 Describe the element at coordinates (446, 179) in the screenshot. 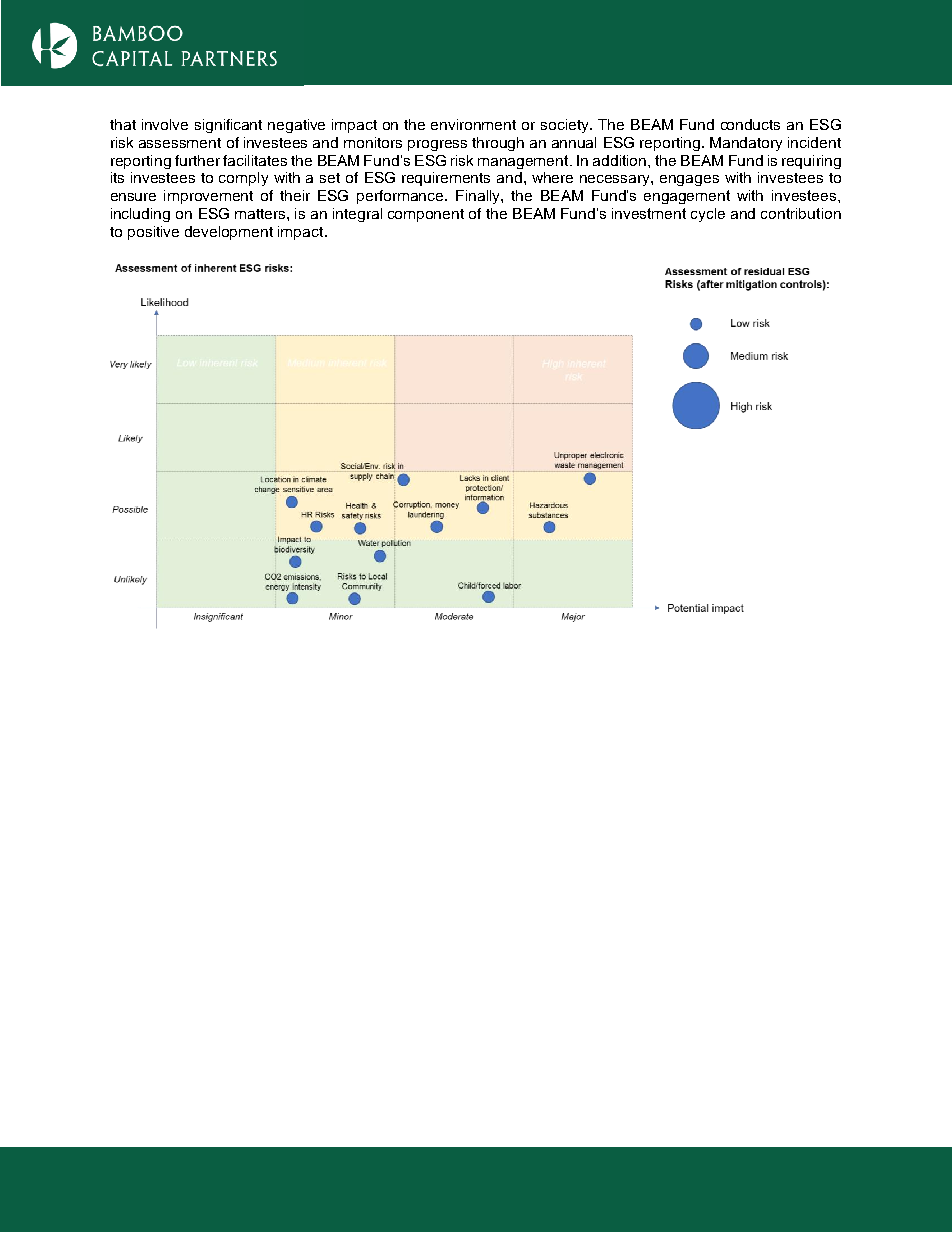

I see `requirements` at that location.
